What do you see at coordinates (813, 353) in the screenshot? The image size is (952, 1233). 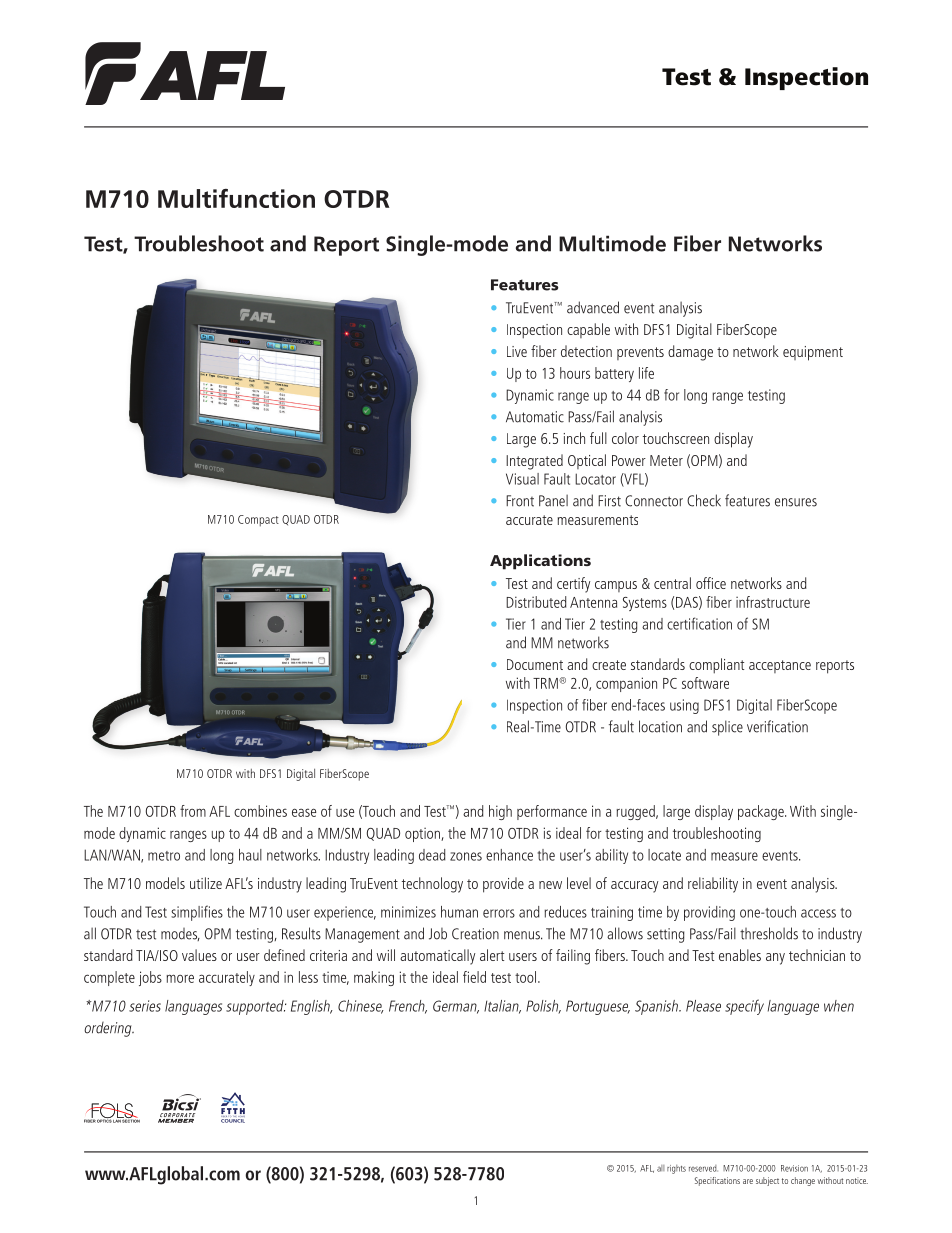 I see `equipment` at bounding box center [813, 353].
